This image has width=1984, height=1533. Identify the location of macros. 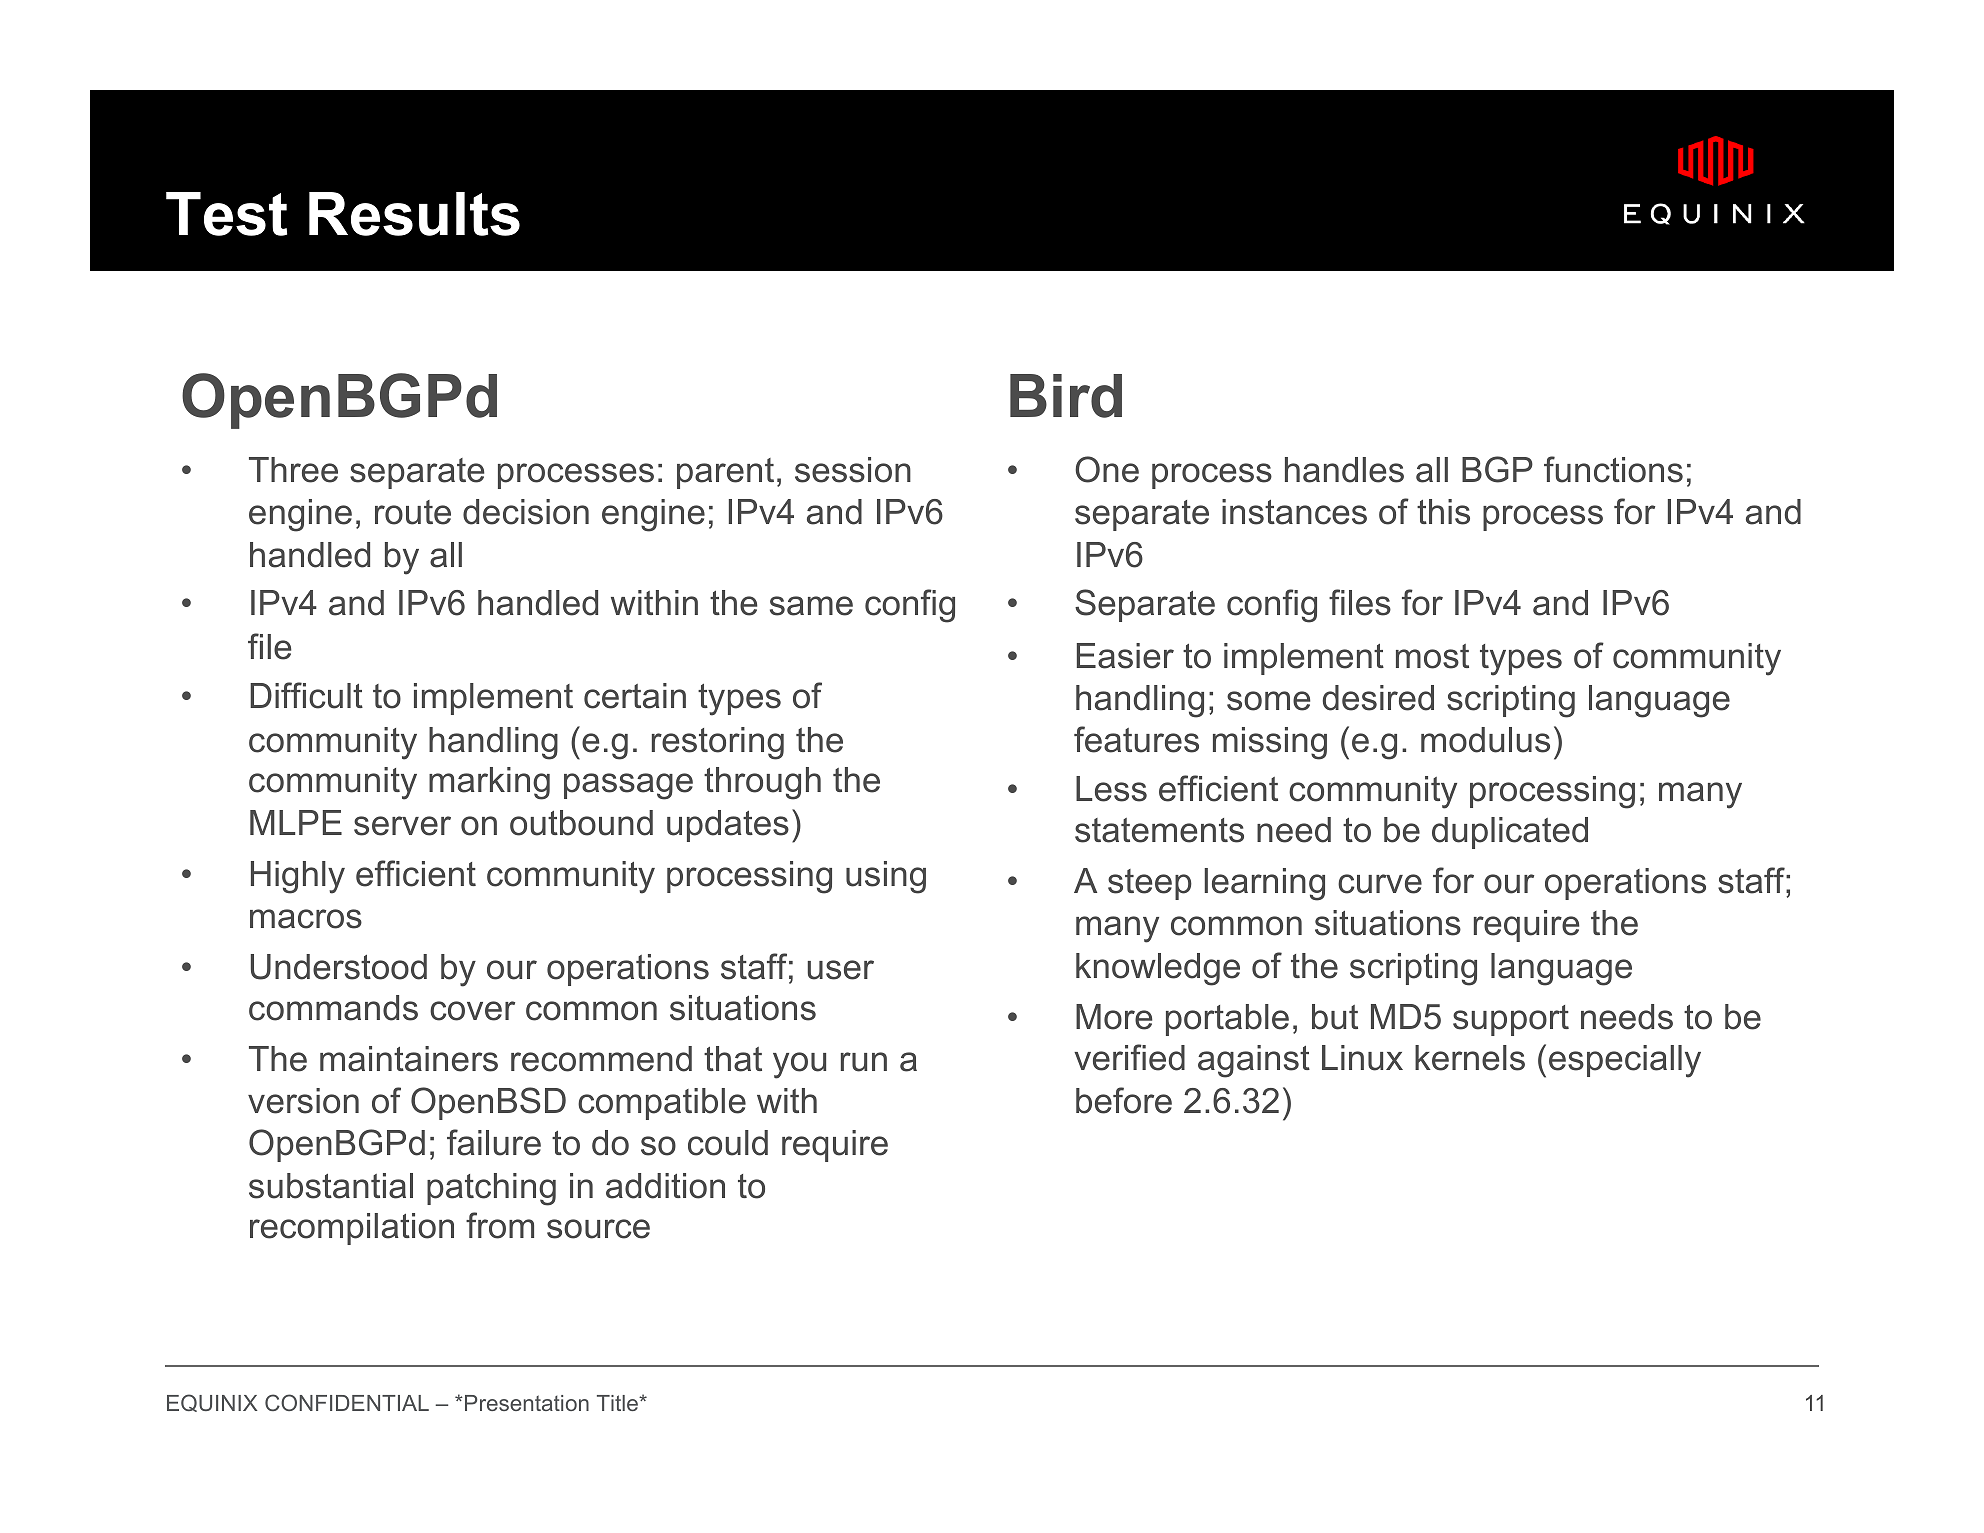
(306, 919).
